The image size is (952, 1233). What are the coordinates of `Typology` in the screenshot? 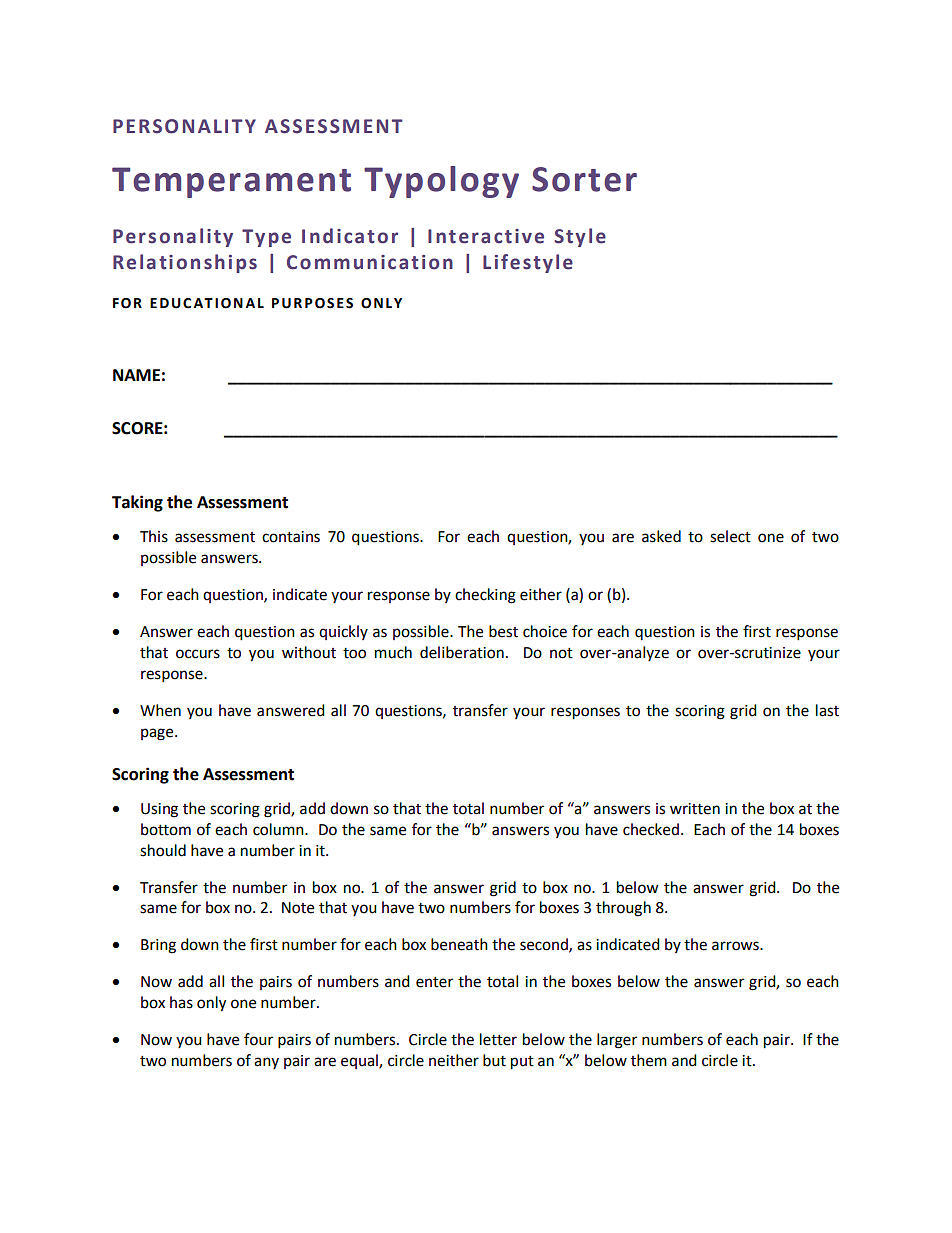 It's located at (441, 182).
